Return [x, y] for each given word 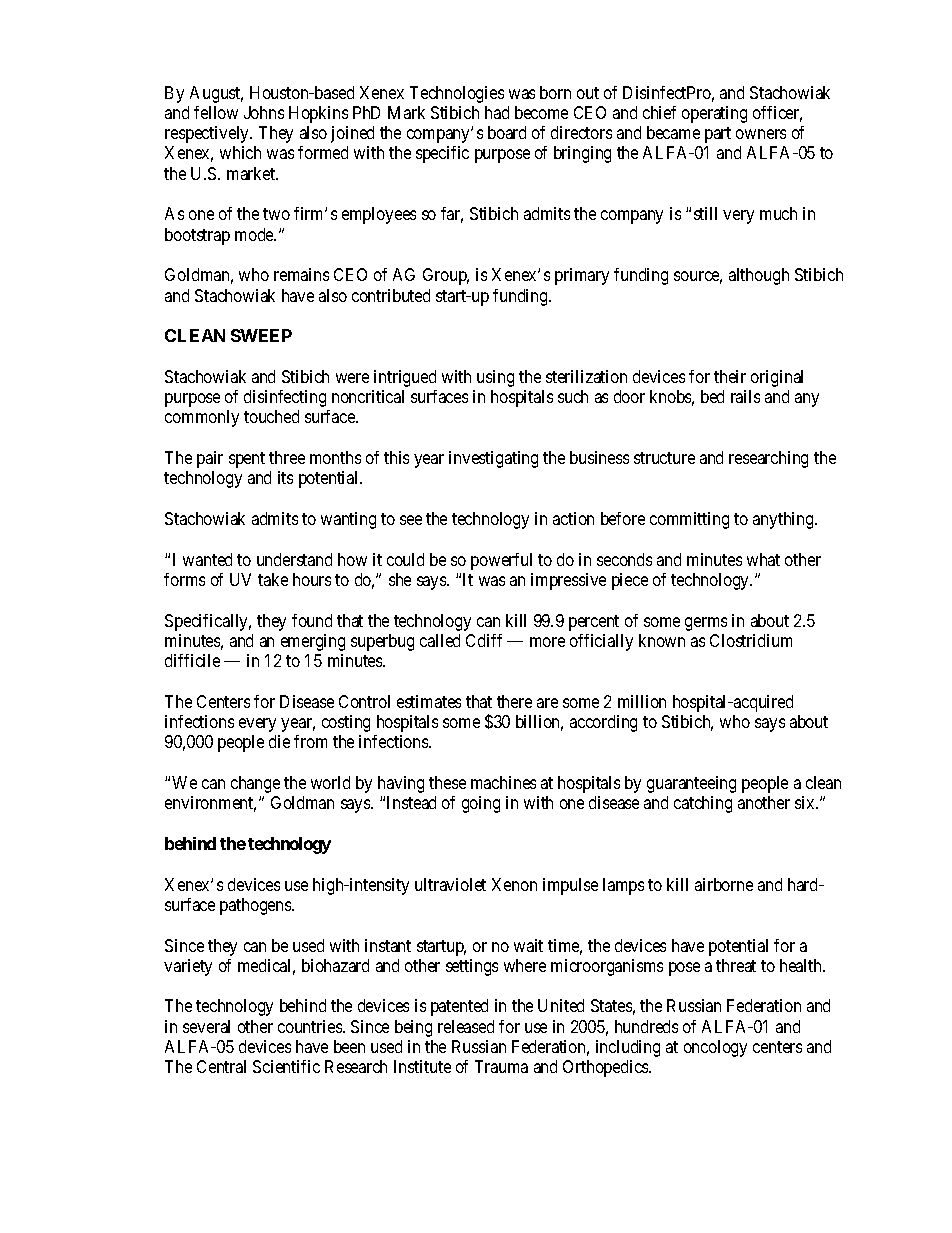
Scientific [286, 1066]
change [255, 784]
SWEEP [261, 335]
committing [689, 520]
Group [446, 276]
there [514, 701]
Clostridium [751, 640]
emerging [313, 642]
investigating [493, 459]
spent [247, 460]
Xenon [514, 884]
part [718, 135]
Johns [264, 112]
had [497, 112]
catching [703, 804]
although [759, 276]
